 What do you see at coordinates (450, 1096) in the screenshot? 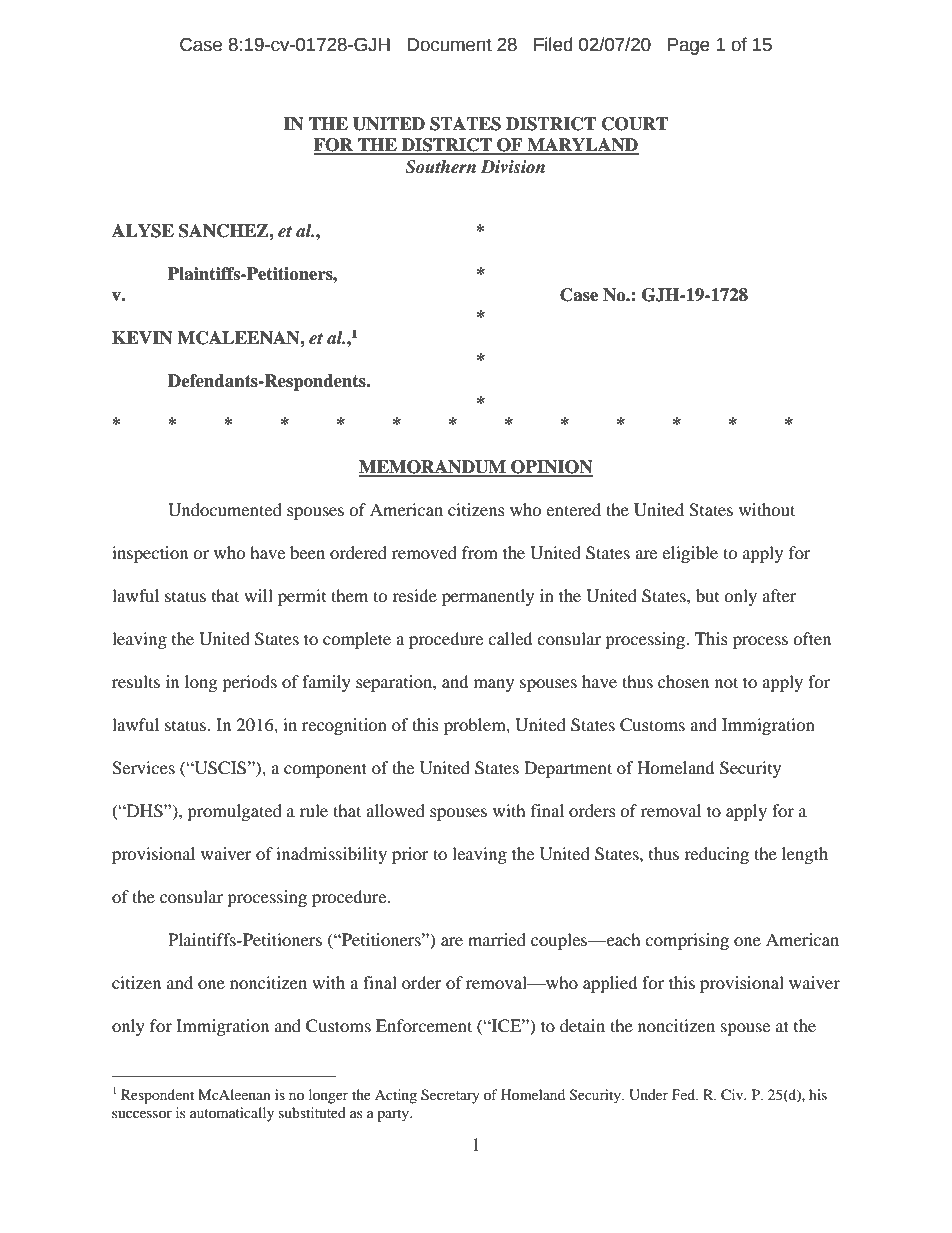
I see `Secretary` at bounding box center [450, 1096].
